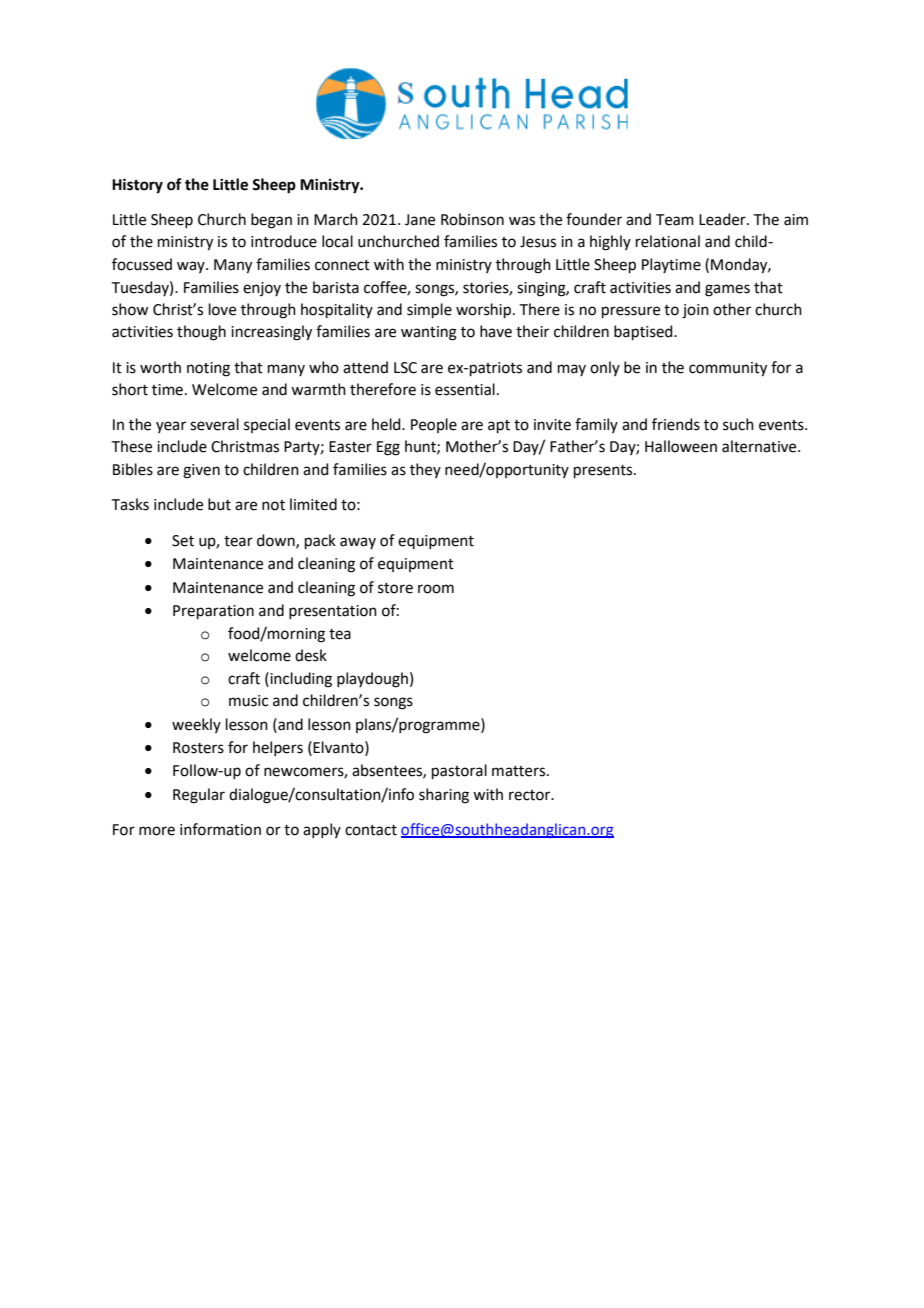  Describe the element at coordinates (472, 219) in the screenshot. I see `Robinson` at that location.
